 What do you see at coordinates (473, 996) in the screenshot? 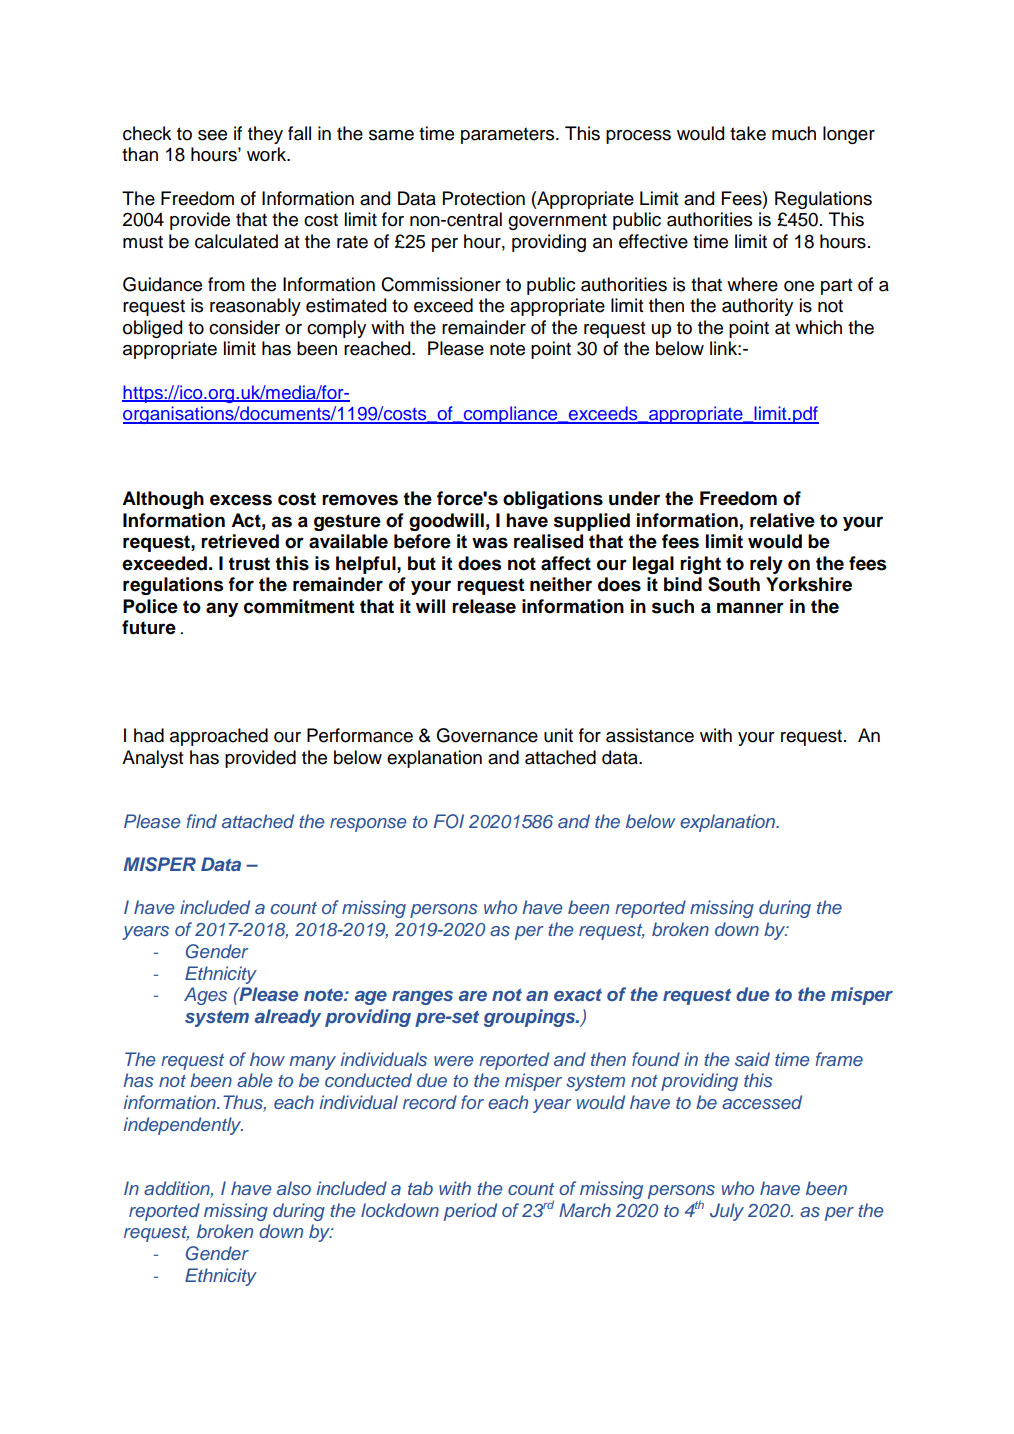
I see `are` at bounding box center [473, 996].
